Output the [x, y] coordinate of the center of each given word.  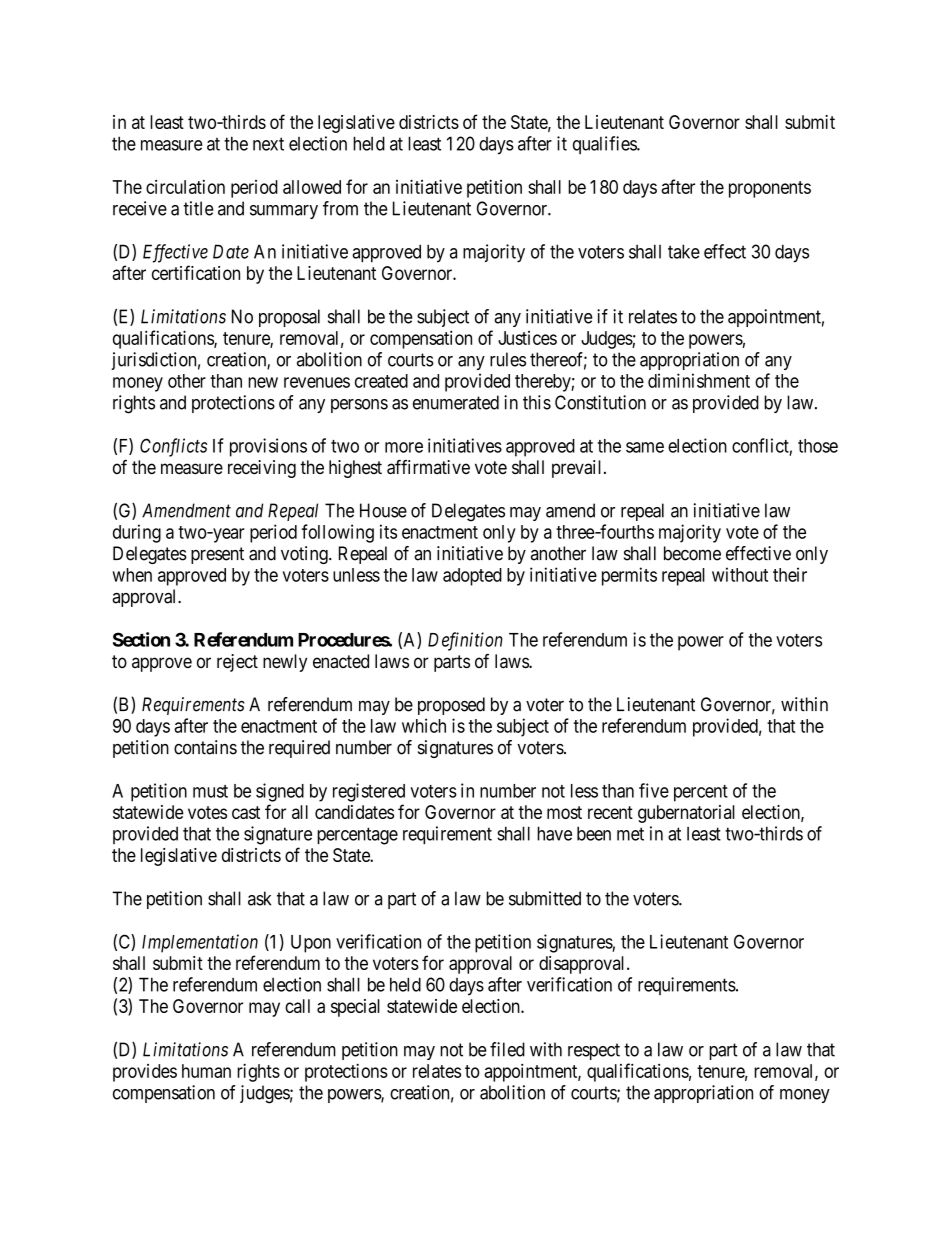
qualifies [605, 145]
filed [507, 1049]
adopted [472, 577]
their [790, 574]
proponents [770, 189]
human [206, 1071]
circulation [185, 187]
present [217, 555]
